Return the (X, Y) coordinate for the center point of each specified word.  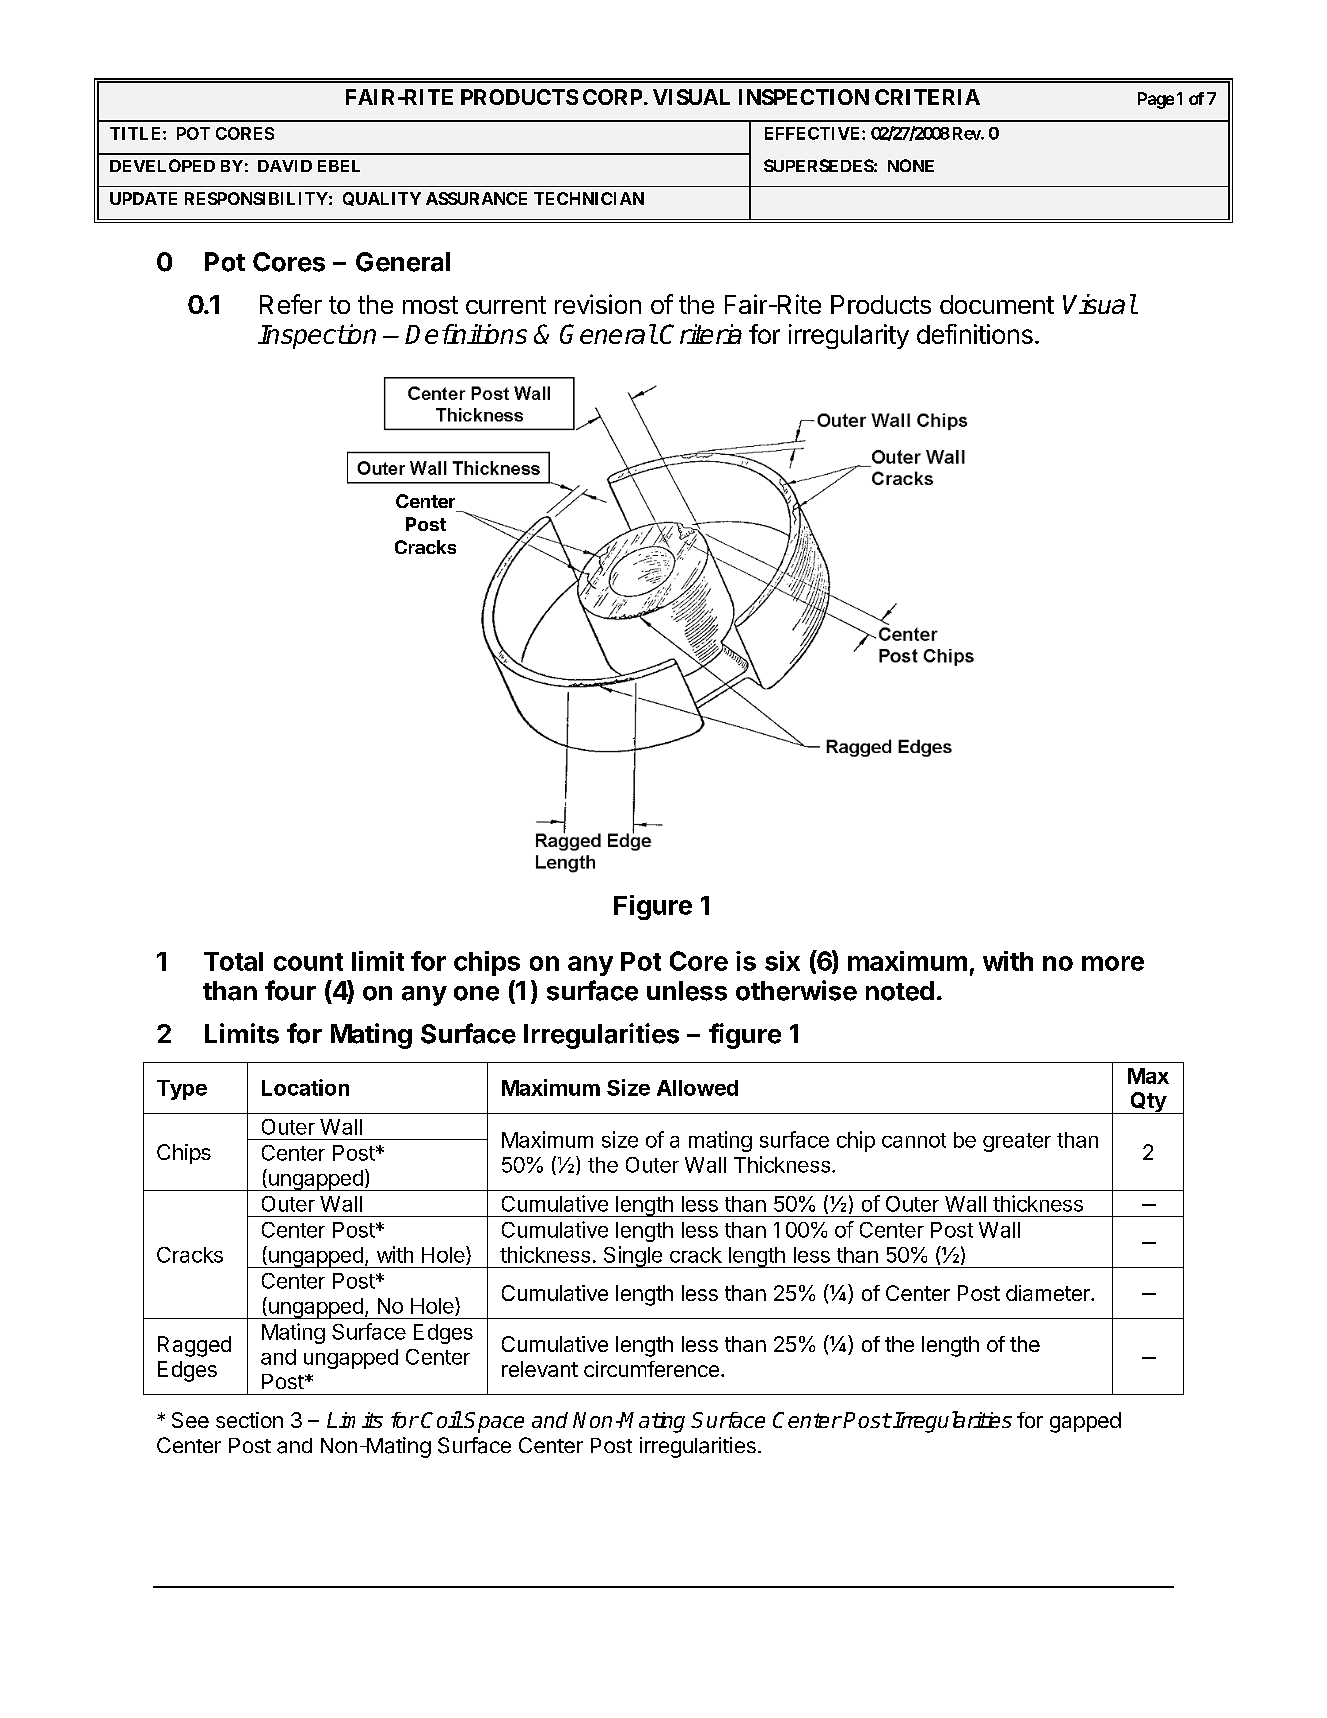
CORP (614, 97)
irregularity (849, 336)
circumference (651, 1369)
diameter (1049, 1293)
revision (598, 304)
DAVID (285, 166)
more (1113, 963)
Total (233, 961)
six (782, 961)
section (249, 1420)
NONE (911, 165)
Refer (291, 304)
